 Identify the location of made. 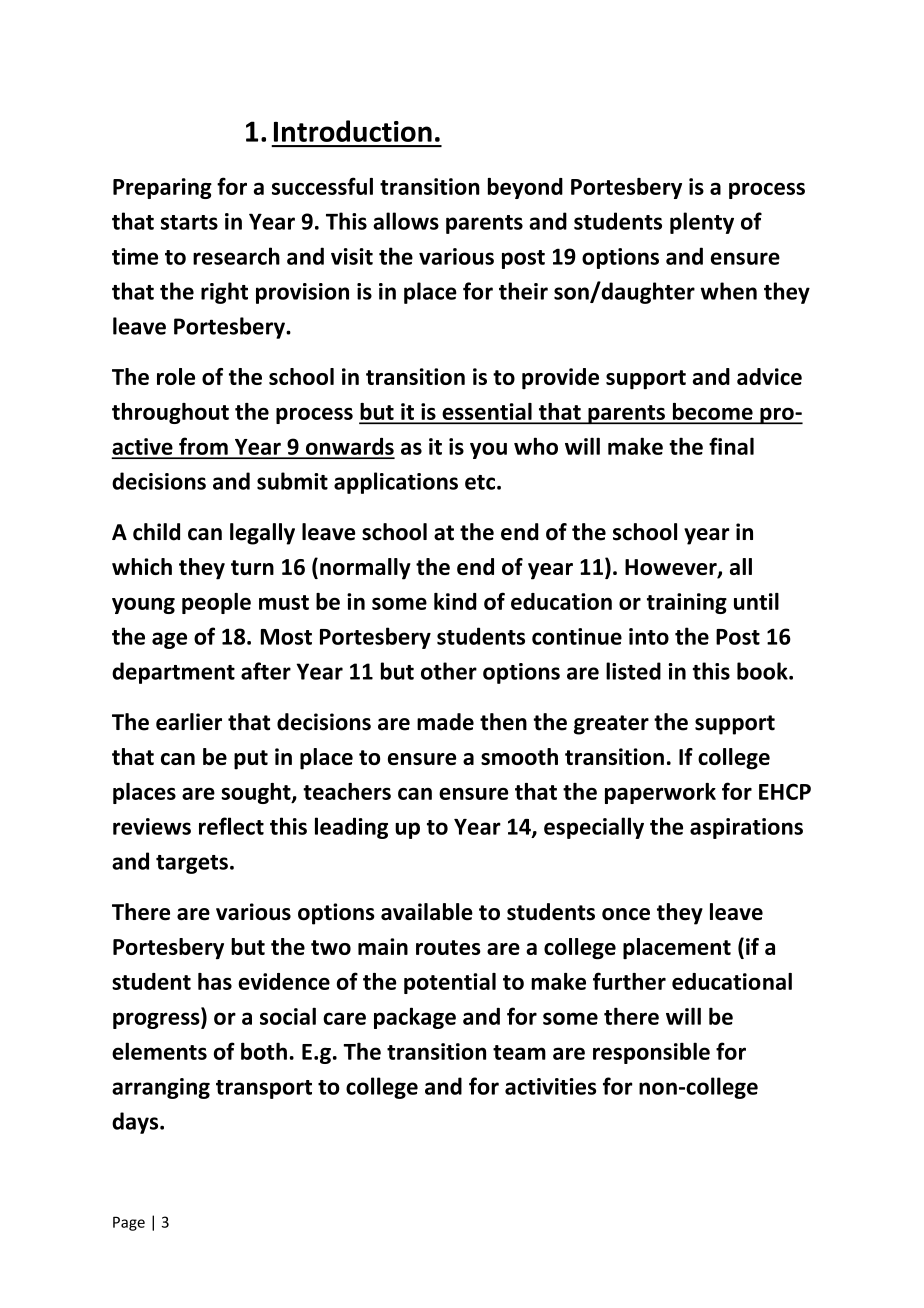
(445, 722).
